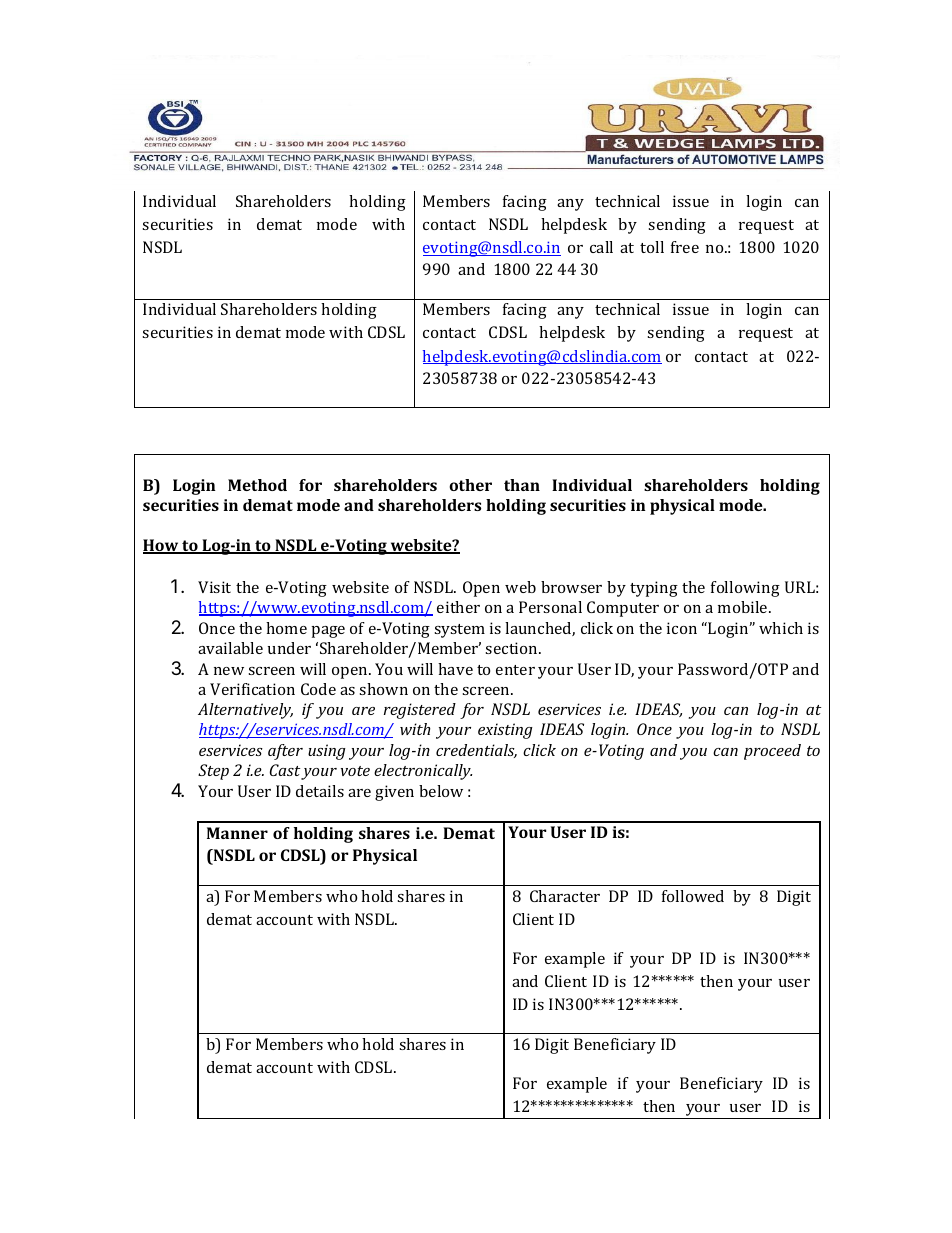 This screenshot has width=952, height=1233. I want to click on following, so click(745, 589).
